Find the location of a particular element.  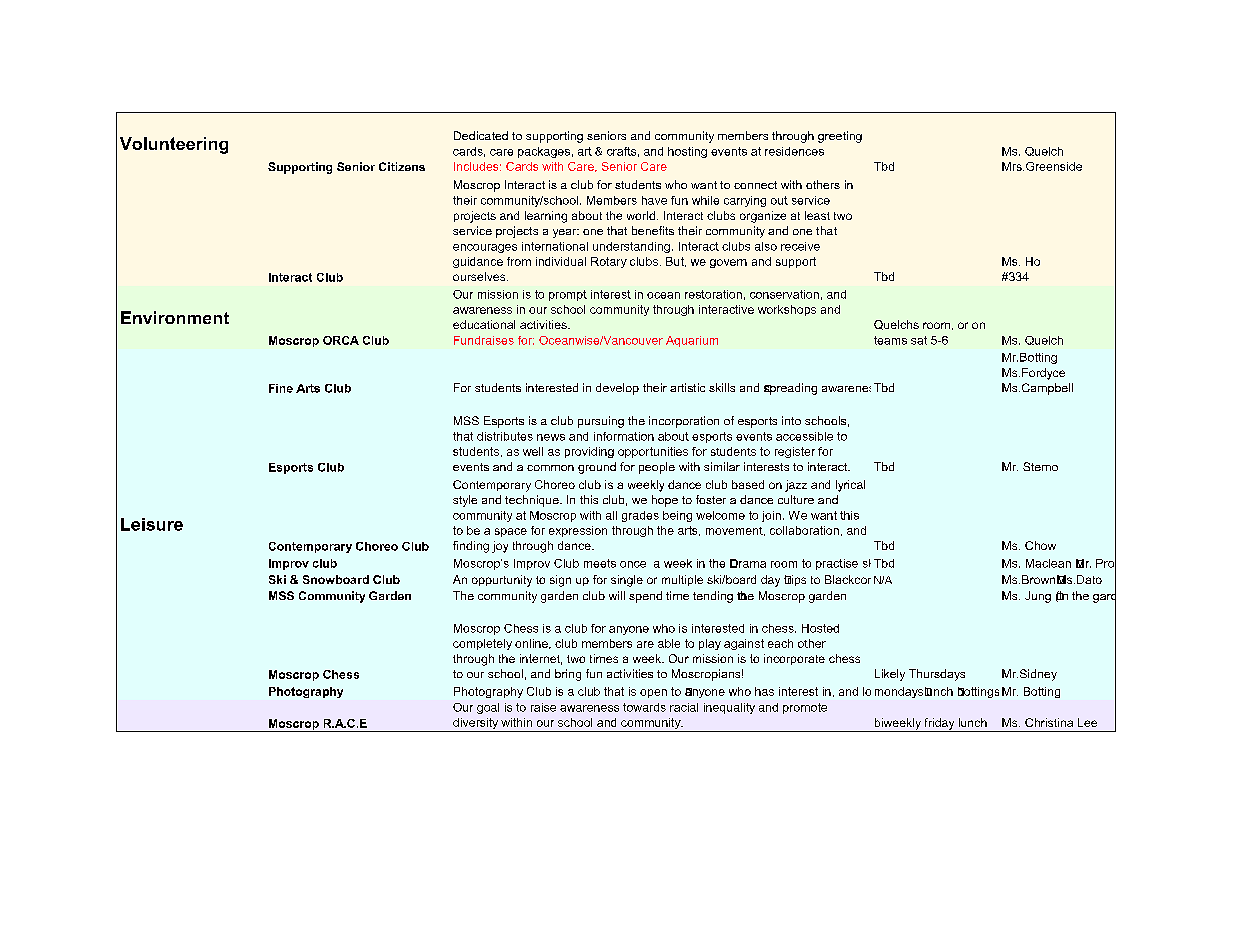

accessible is located at coordinates (804, 436).
